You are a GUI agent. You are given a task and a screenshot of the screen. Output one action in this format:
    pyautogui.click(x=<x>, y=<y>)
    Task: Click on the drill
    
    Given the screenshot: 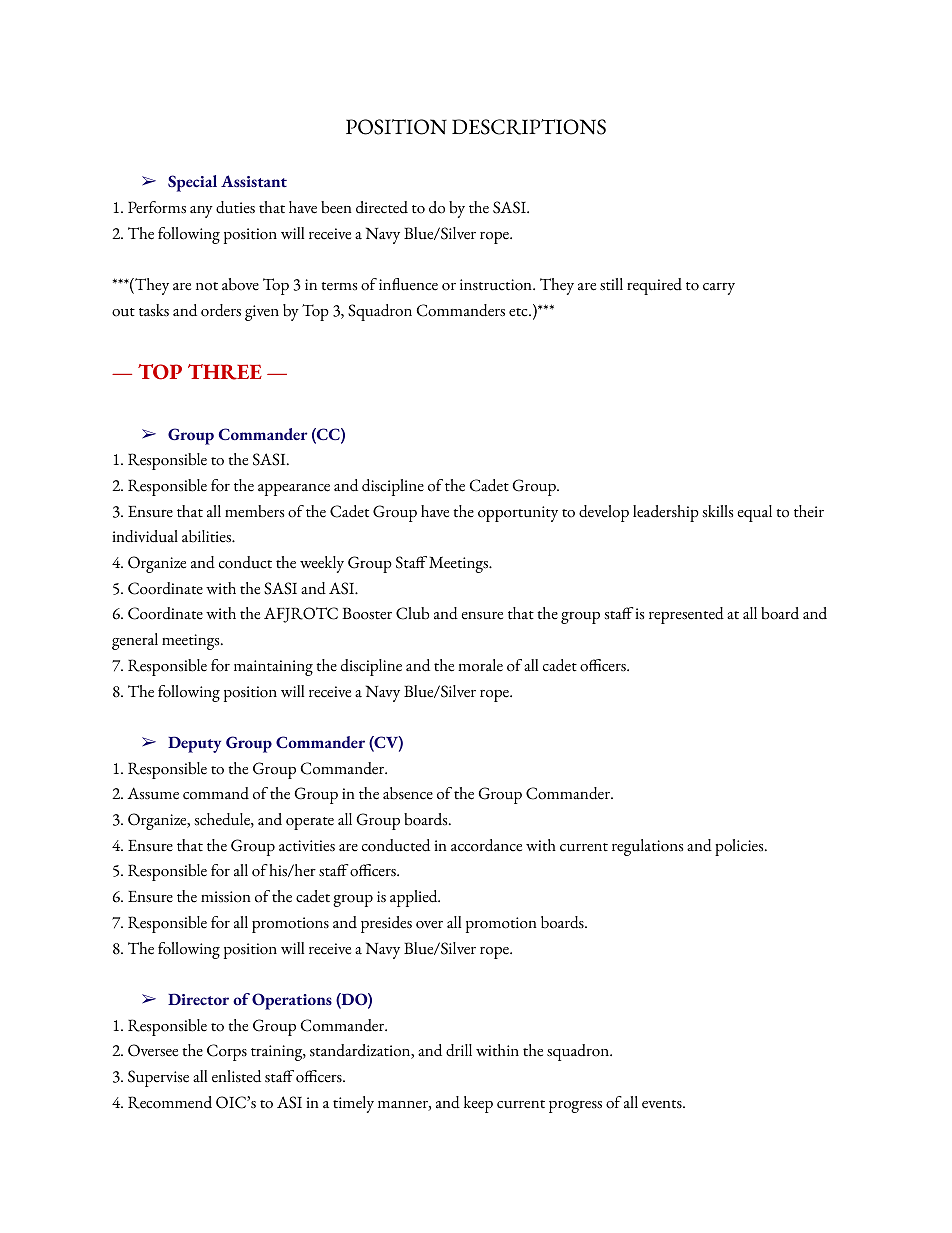 What is the action you would take?
    pyautogui.click(x=459, y=1050)
